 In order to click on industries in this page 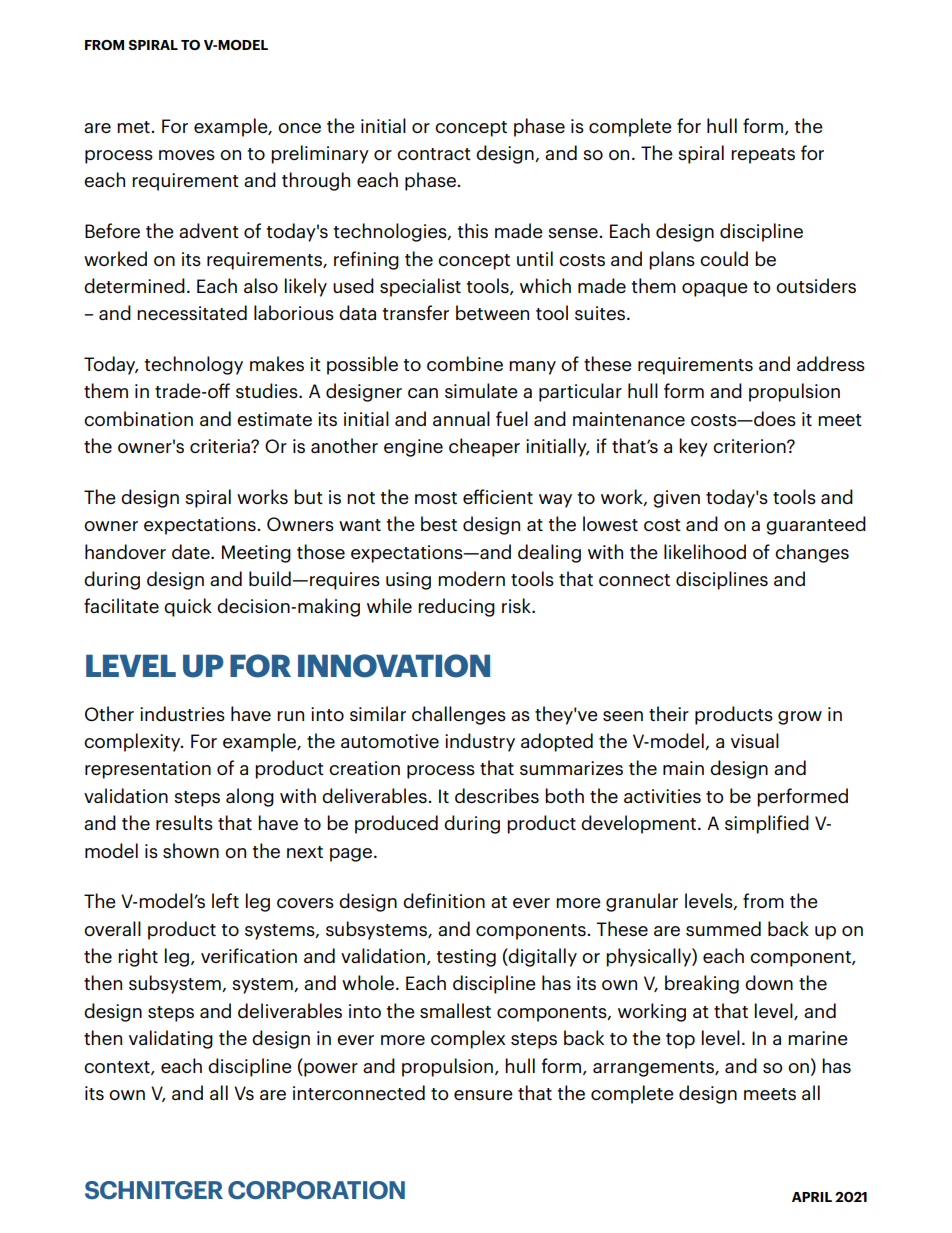, I will do `click(182, 713)`.
